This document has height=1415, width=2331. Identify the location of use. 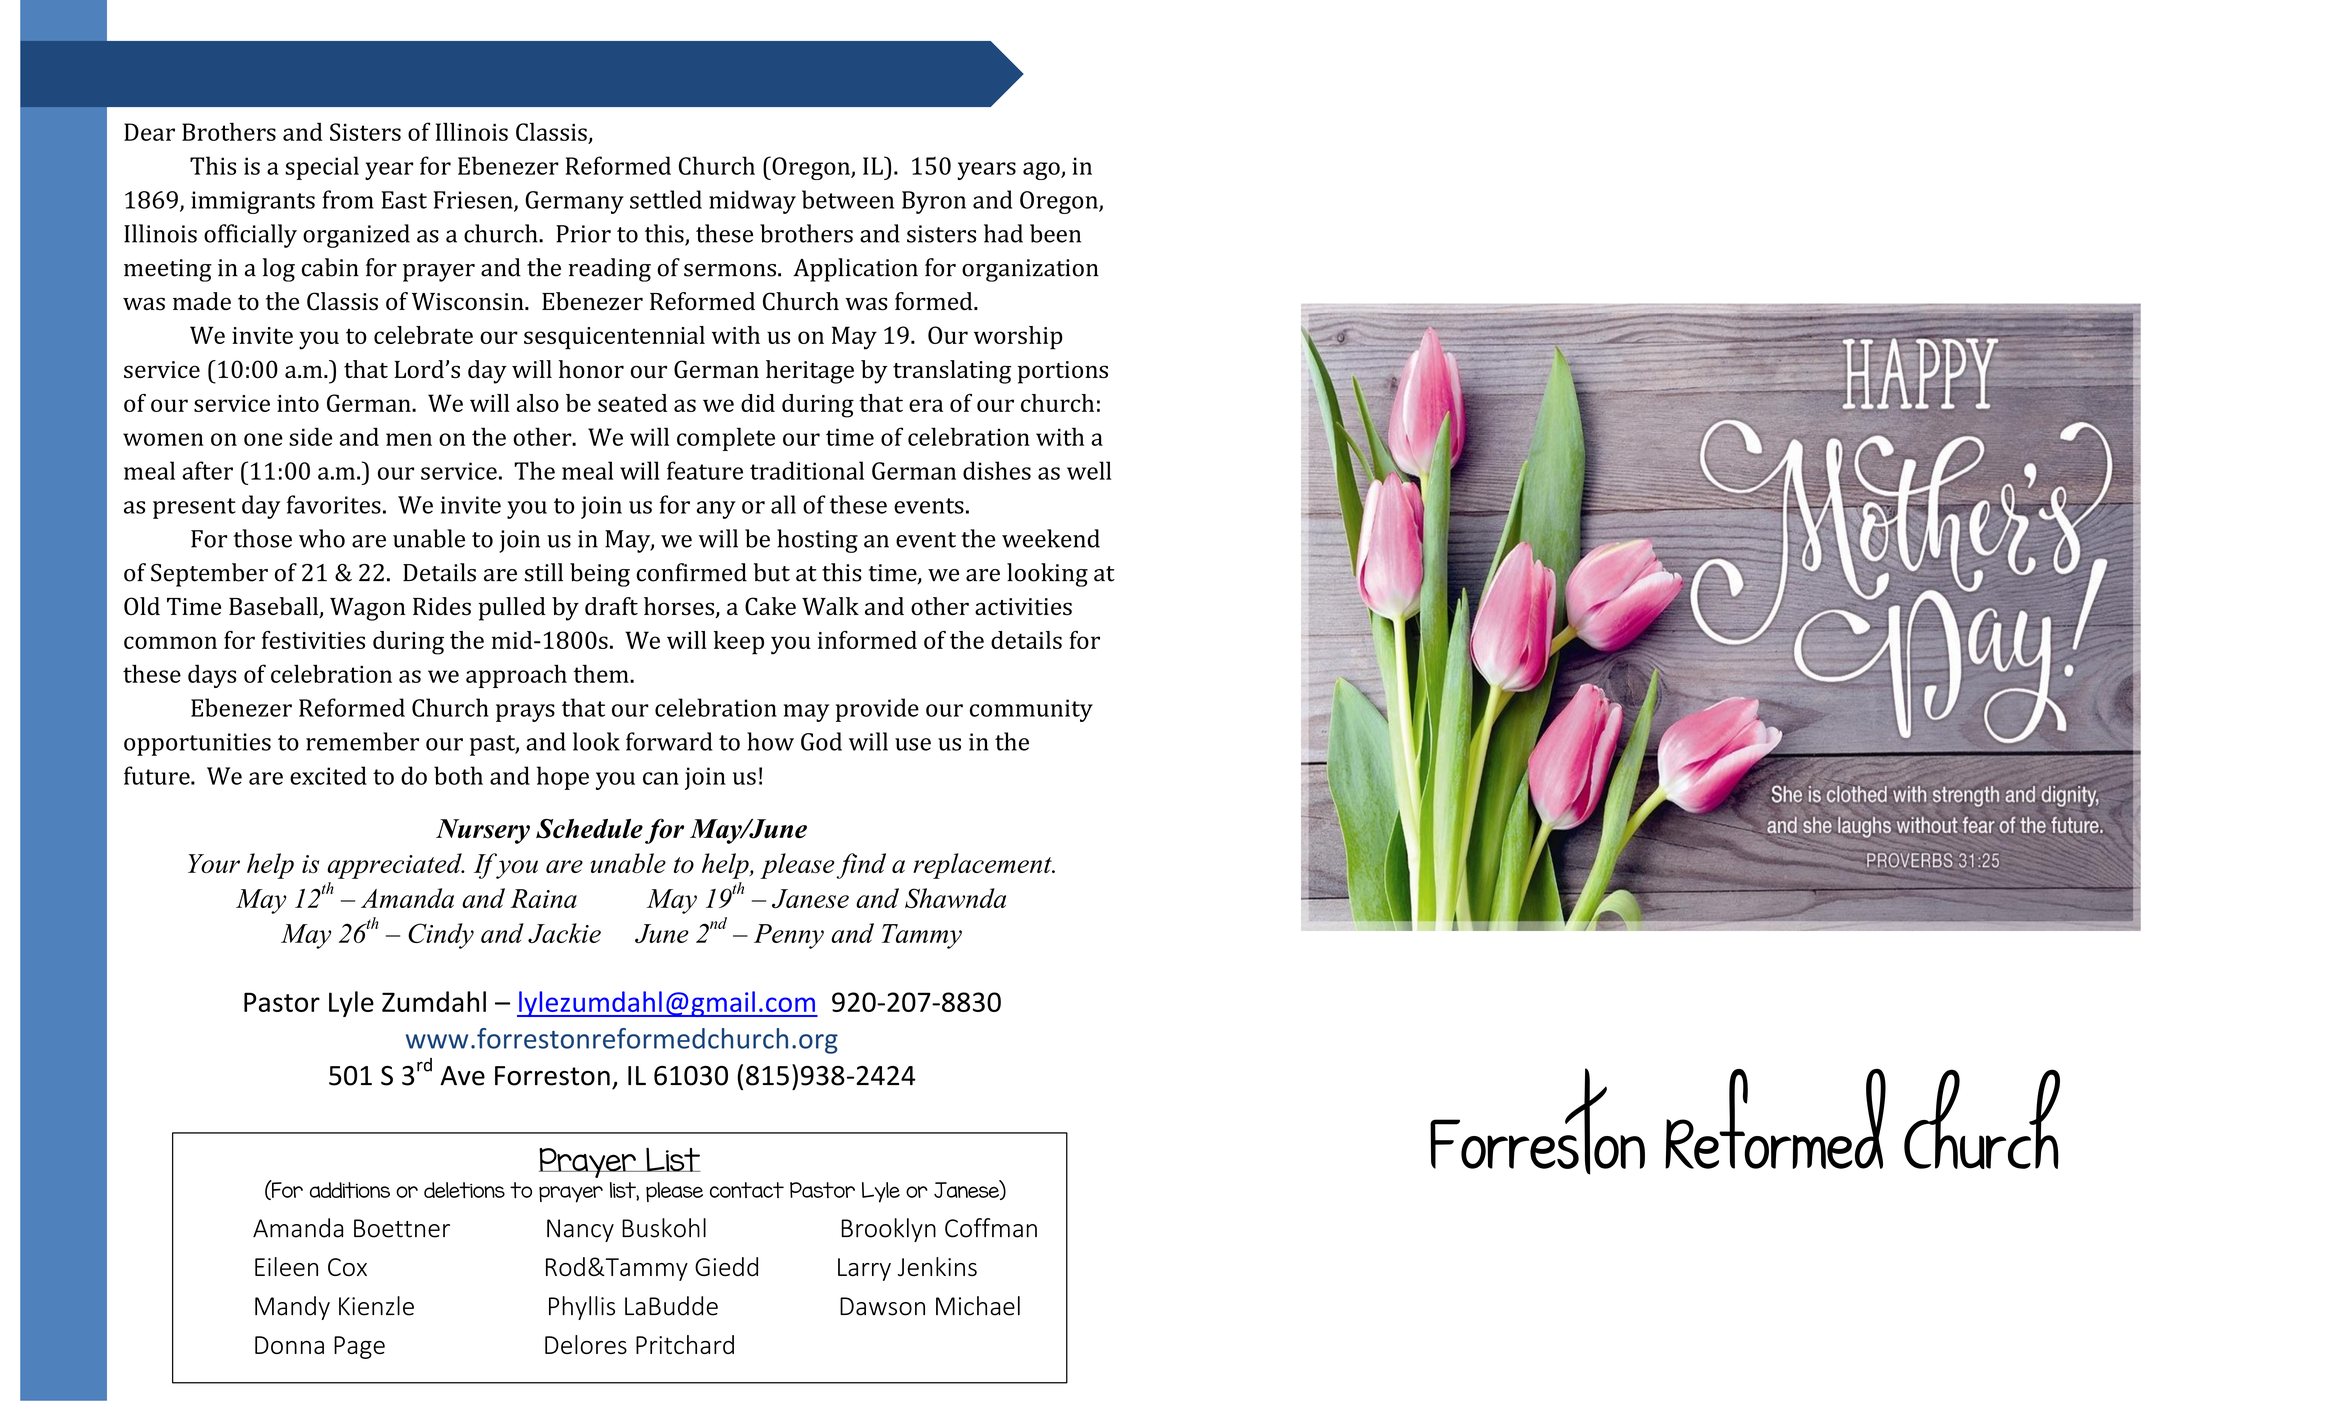
(913, 744).
